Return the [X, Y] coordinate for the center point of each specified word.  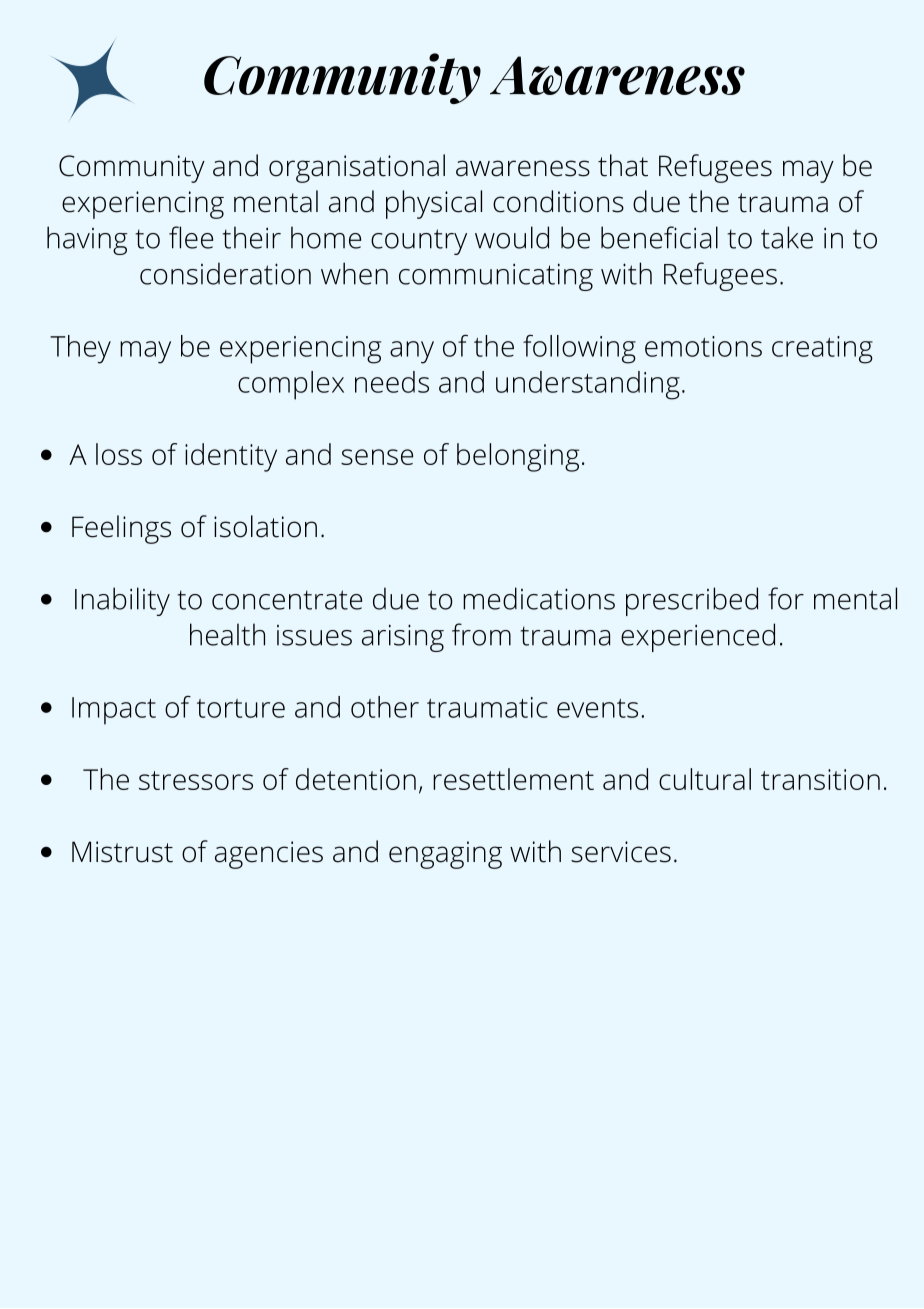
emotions [703, 346]
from [481, 634]
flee [191, 237]
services [621, 852]
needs [392, 382]
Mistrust [122, 852]
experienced [698, 637]
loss [119, 454]
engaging [445, 855]
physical [434, 204]
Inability [122, 601]
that [623, 165]
